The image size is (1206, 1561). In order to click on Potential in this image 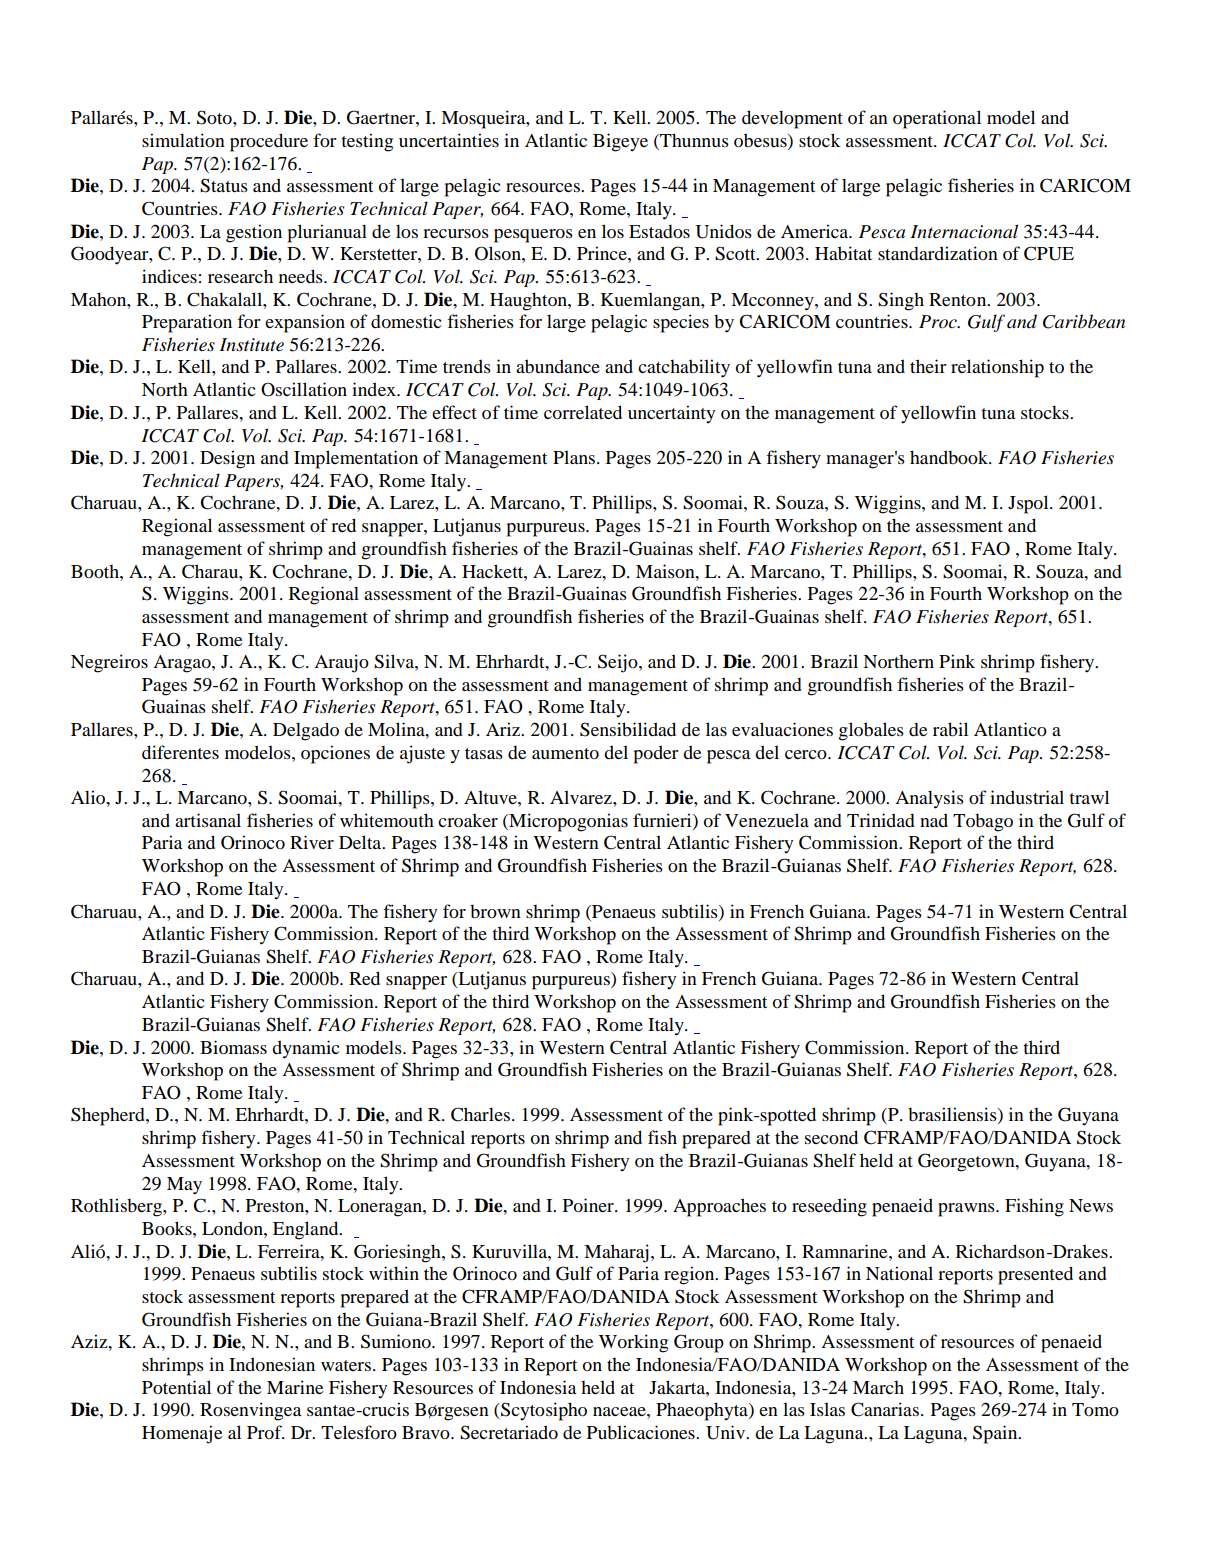, I will do `click(176, 1387)`.
